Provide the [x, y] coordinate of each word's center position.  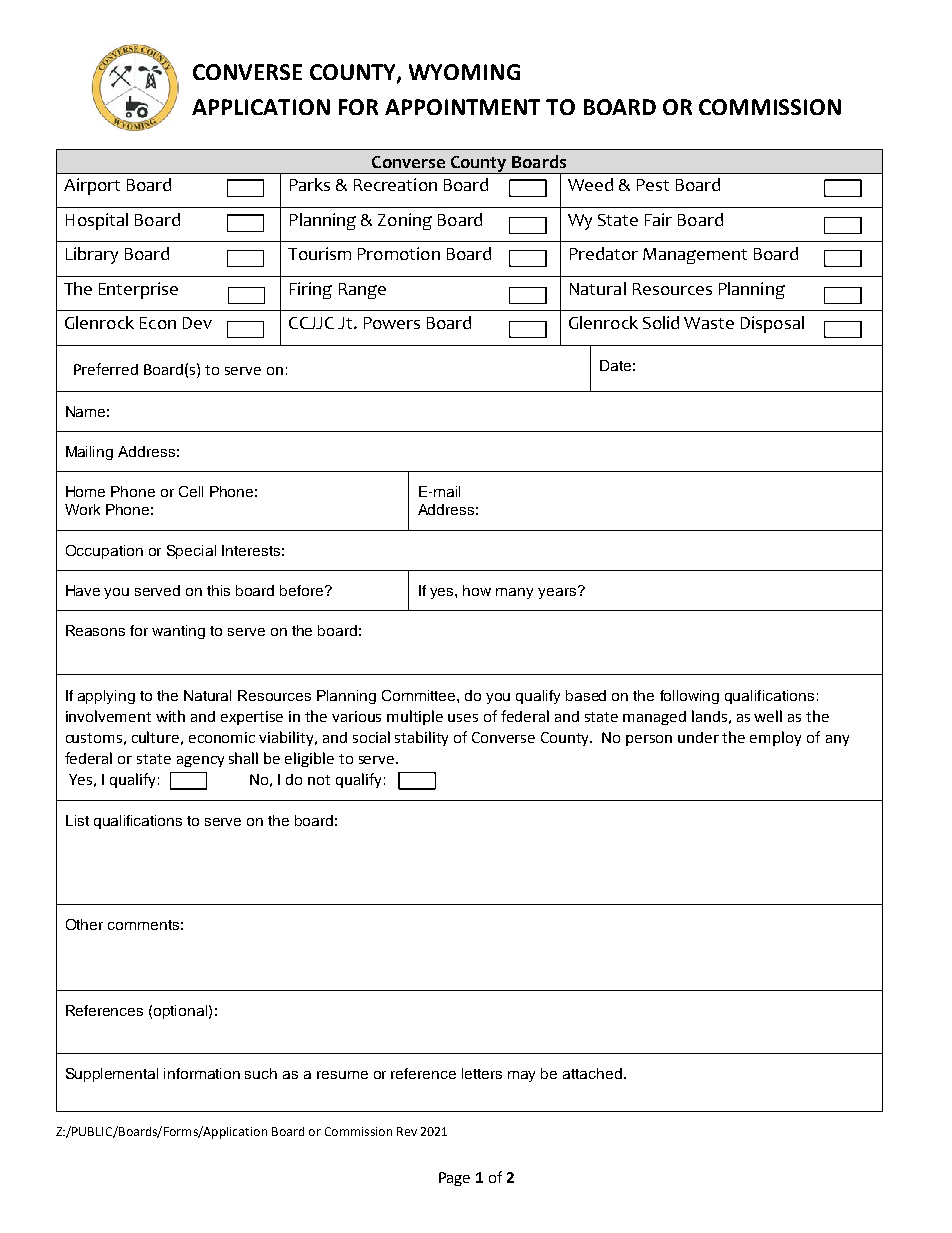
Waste [709, 323]
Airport [92, 186]
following [689, 697]
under [698, 737]
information [202, 1073]
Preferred [106, 369]
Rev [407, 1131]
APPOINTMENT [462, 107]
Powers [392, 323]
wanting [178, 632]
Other [84, 924]
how [477, 590]
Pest [653, 185]
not [319, 780]
